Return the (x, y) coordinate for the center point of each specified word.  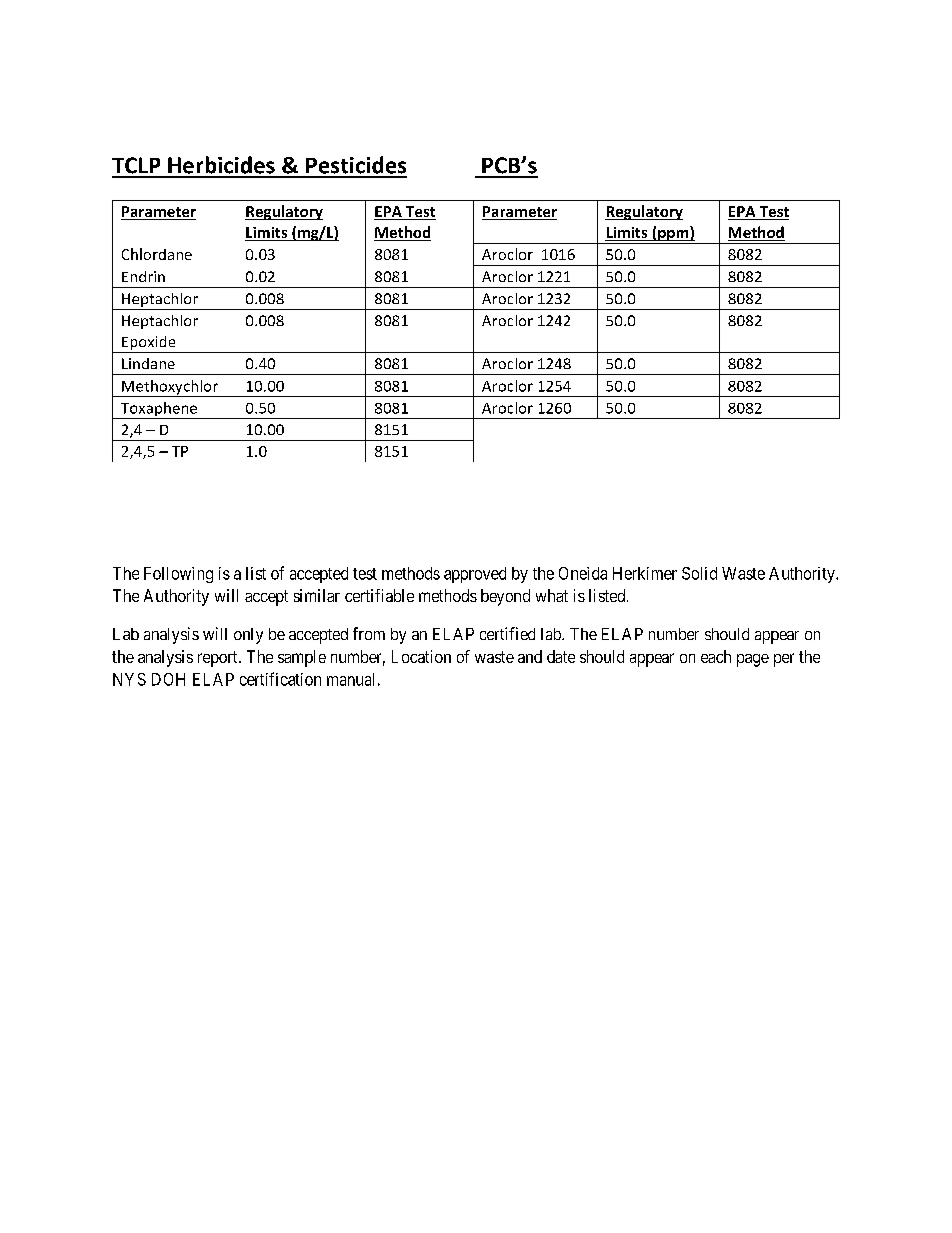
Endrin (143, 276)
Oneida (583, 573)
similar (317, 595)
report (219, 659)
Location (421, 656)
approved (475, 575)
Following (178, 575)
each (716, 656)
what (552, 595)
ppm (673, 237)
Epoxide (149, 344)
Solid (699, 573)
